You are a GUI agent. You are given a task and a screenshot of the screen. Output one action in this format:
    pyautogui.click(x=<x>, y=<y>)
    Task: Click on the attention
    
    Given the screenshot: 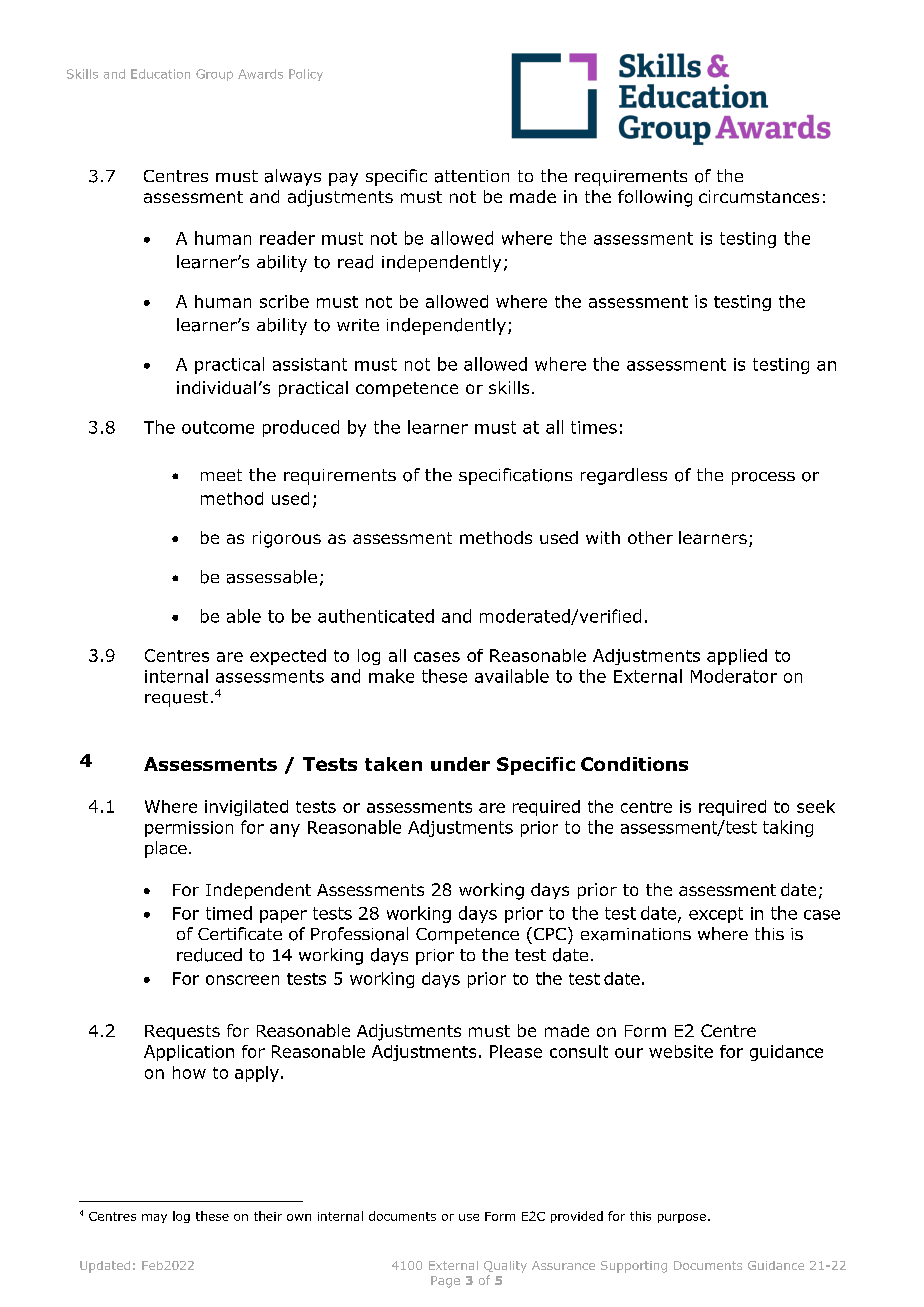 What is the action you would take?
    pyautogui.click(x=472, y=176)
